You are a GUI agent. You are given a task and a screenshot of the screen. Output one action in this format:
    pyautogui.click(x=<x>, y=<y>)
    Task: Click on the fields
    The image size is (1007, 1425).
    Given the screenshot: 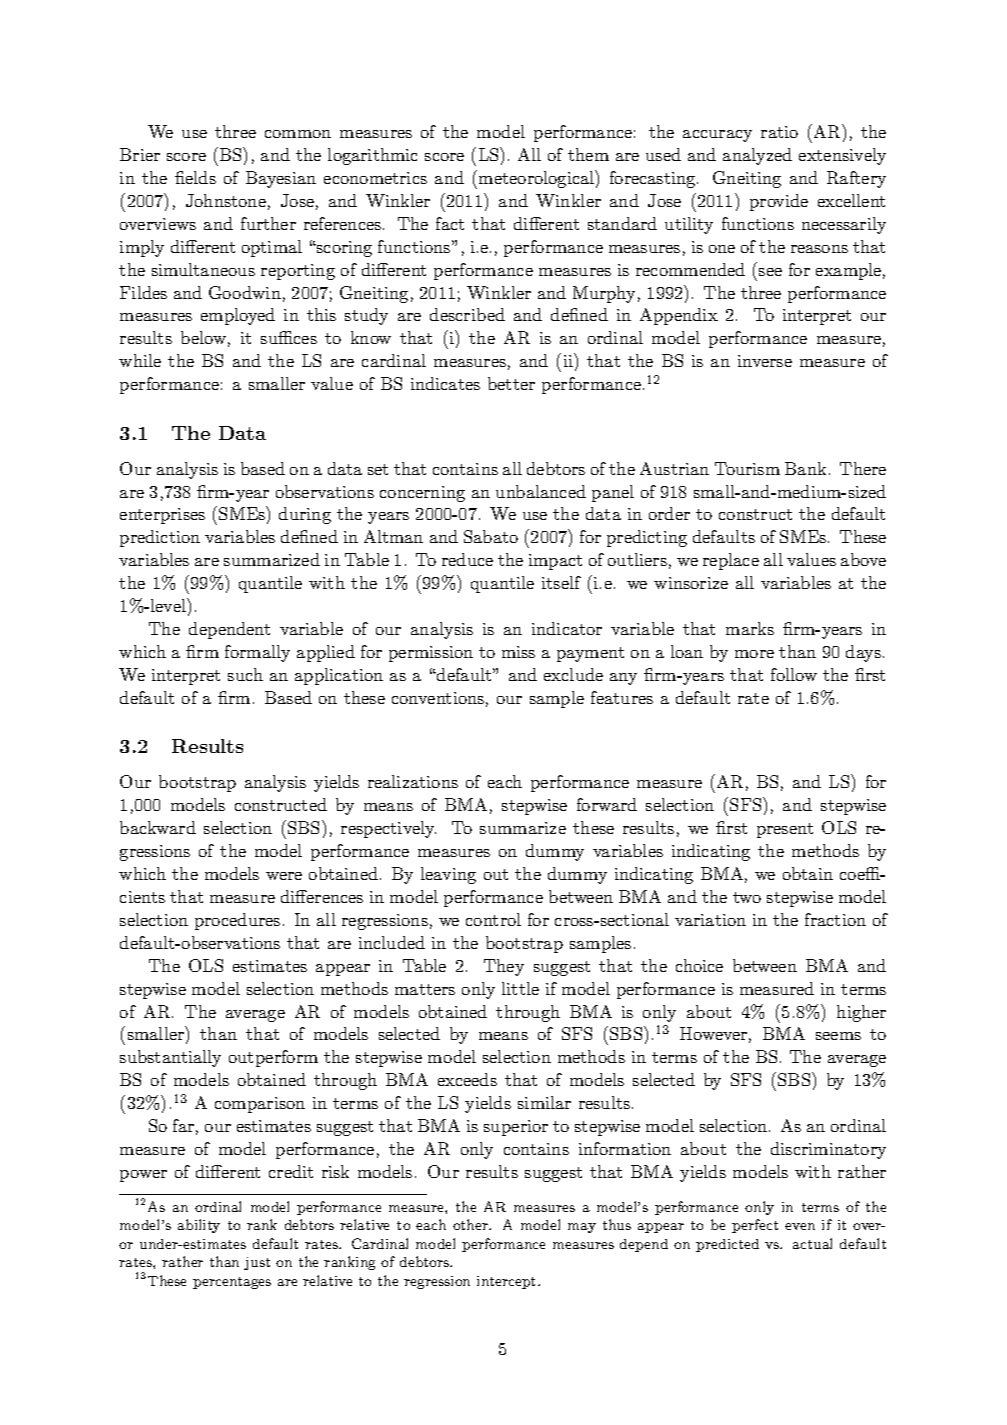 What is the action you would take?
    pyautogui.click(x=195, y=177)
